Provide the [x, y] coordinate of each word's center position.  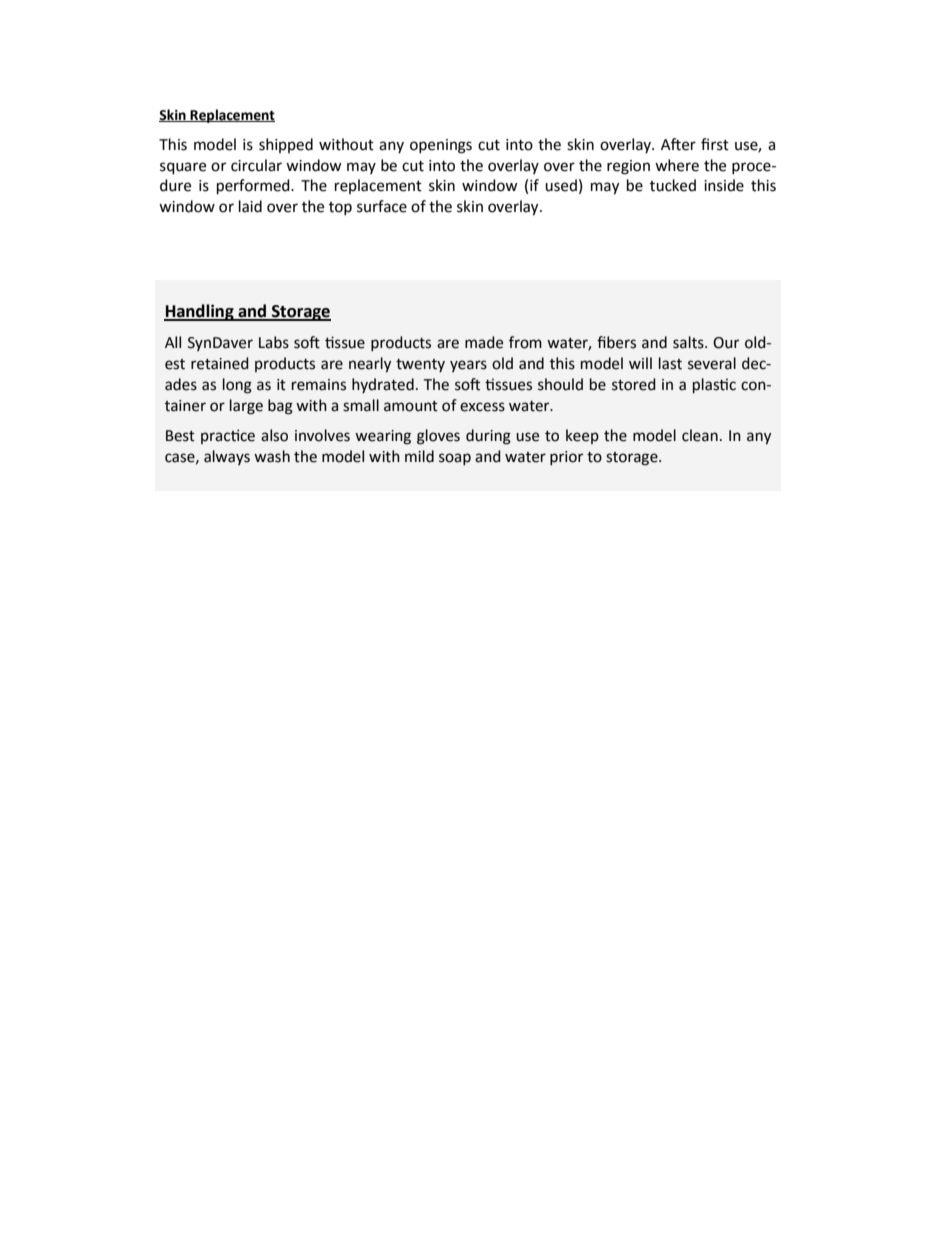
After [678, 144]
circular [256, 165]
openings [441, 146]
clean [700, 435]
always [227, 457]
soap [455, 459]
